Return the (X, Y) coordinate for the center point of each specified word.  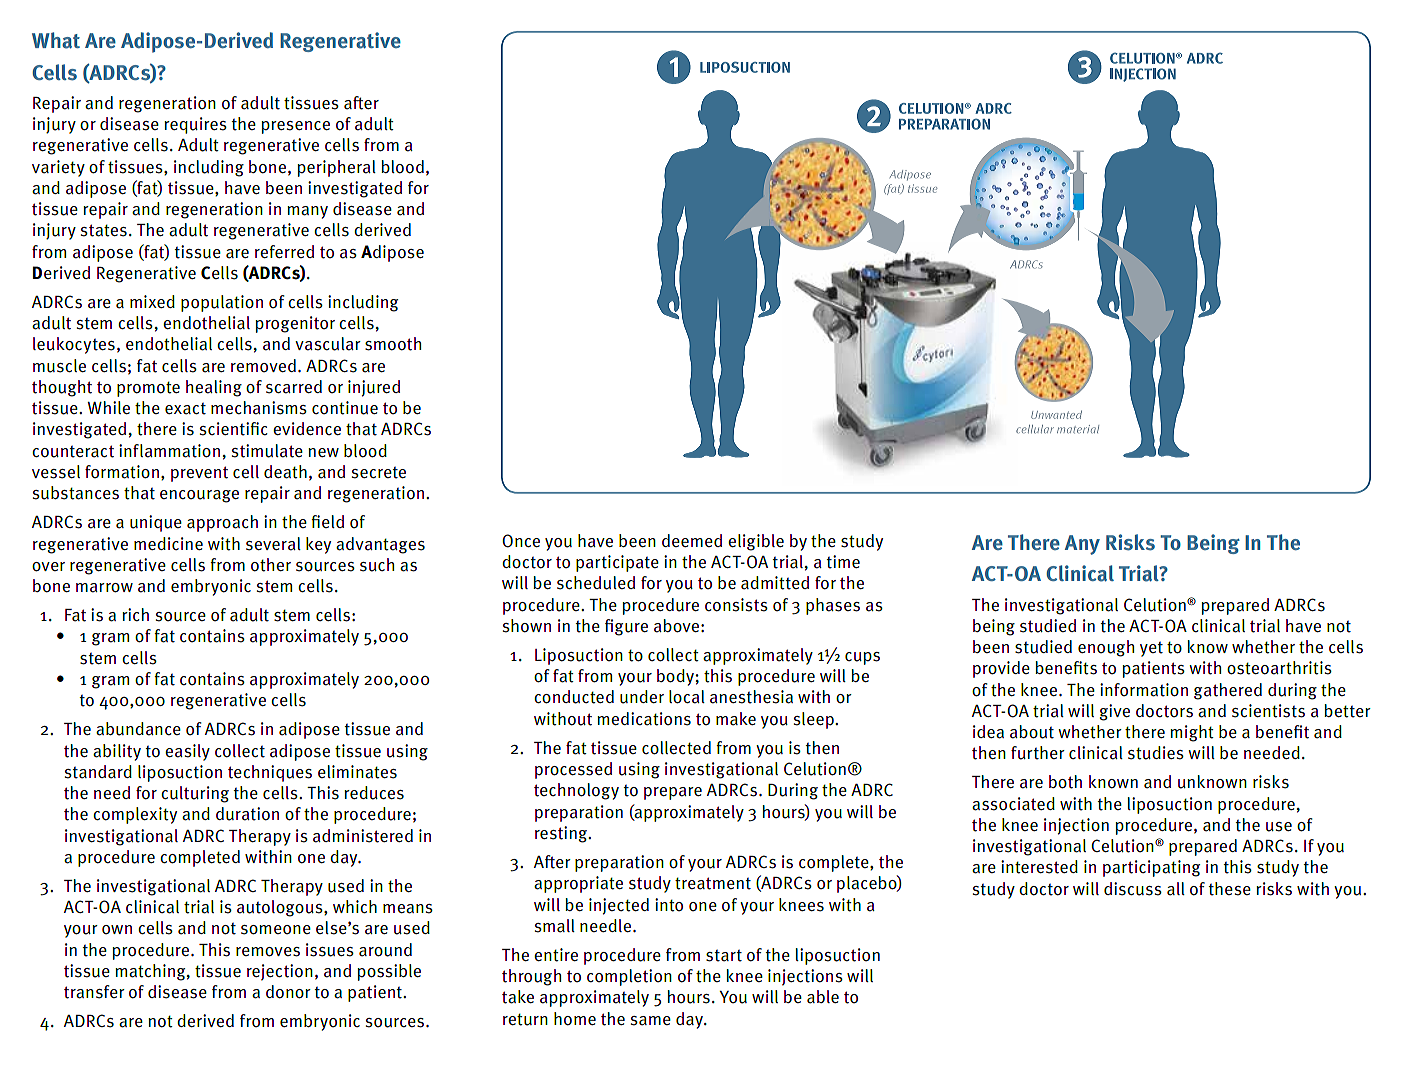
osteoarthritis (1279, 668)
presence (296, 127)
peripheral (337, 168)
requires (195, 125)
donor (288, 992)
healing (214, 388)
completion (629, 977)
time (843, 562)
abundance (138, 729)
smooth (393, 344)
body (676, 677)
